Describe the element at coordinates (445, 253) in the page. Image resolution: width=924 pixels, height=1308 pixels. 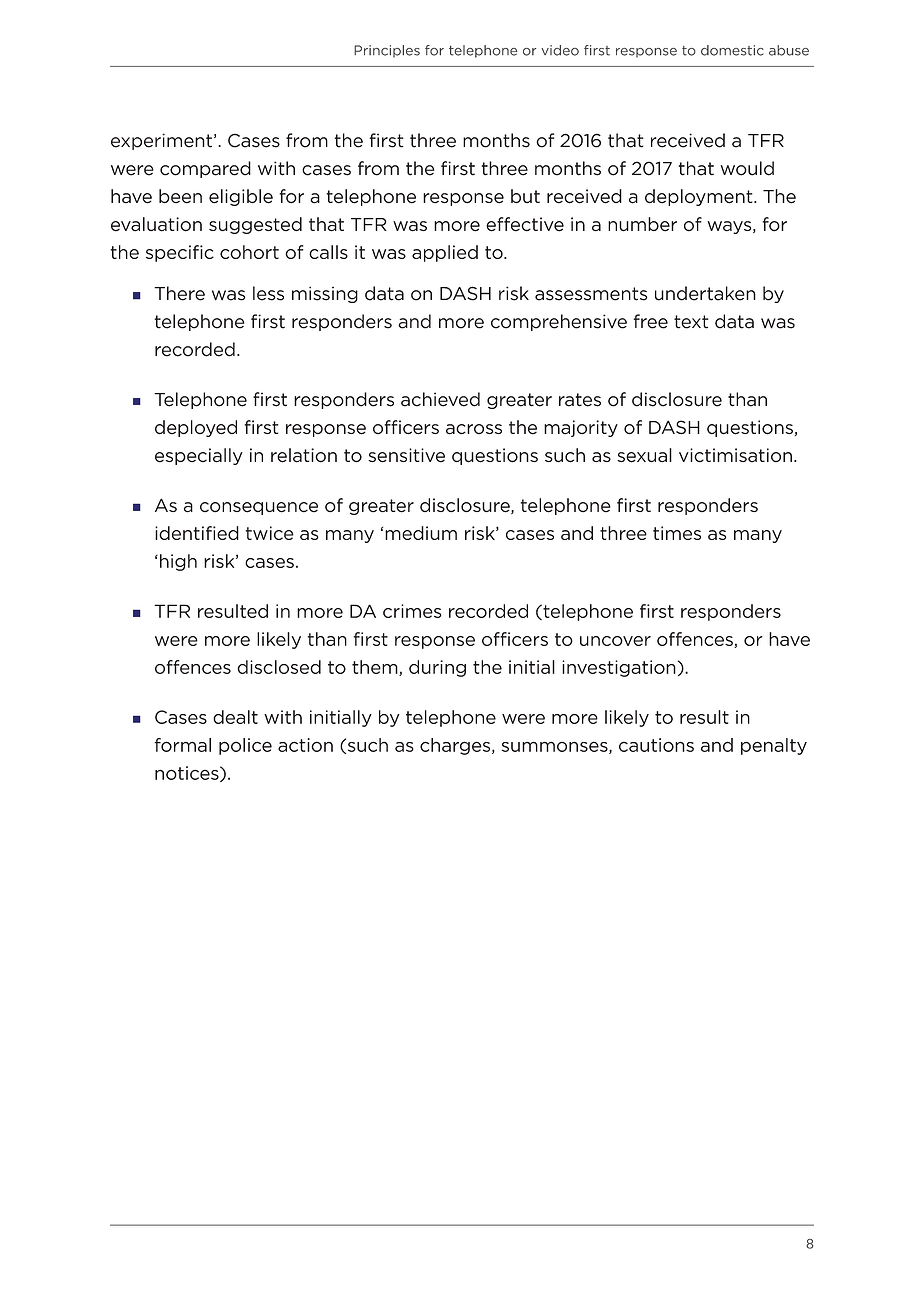
I see `applied` at that location.
